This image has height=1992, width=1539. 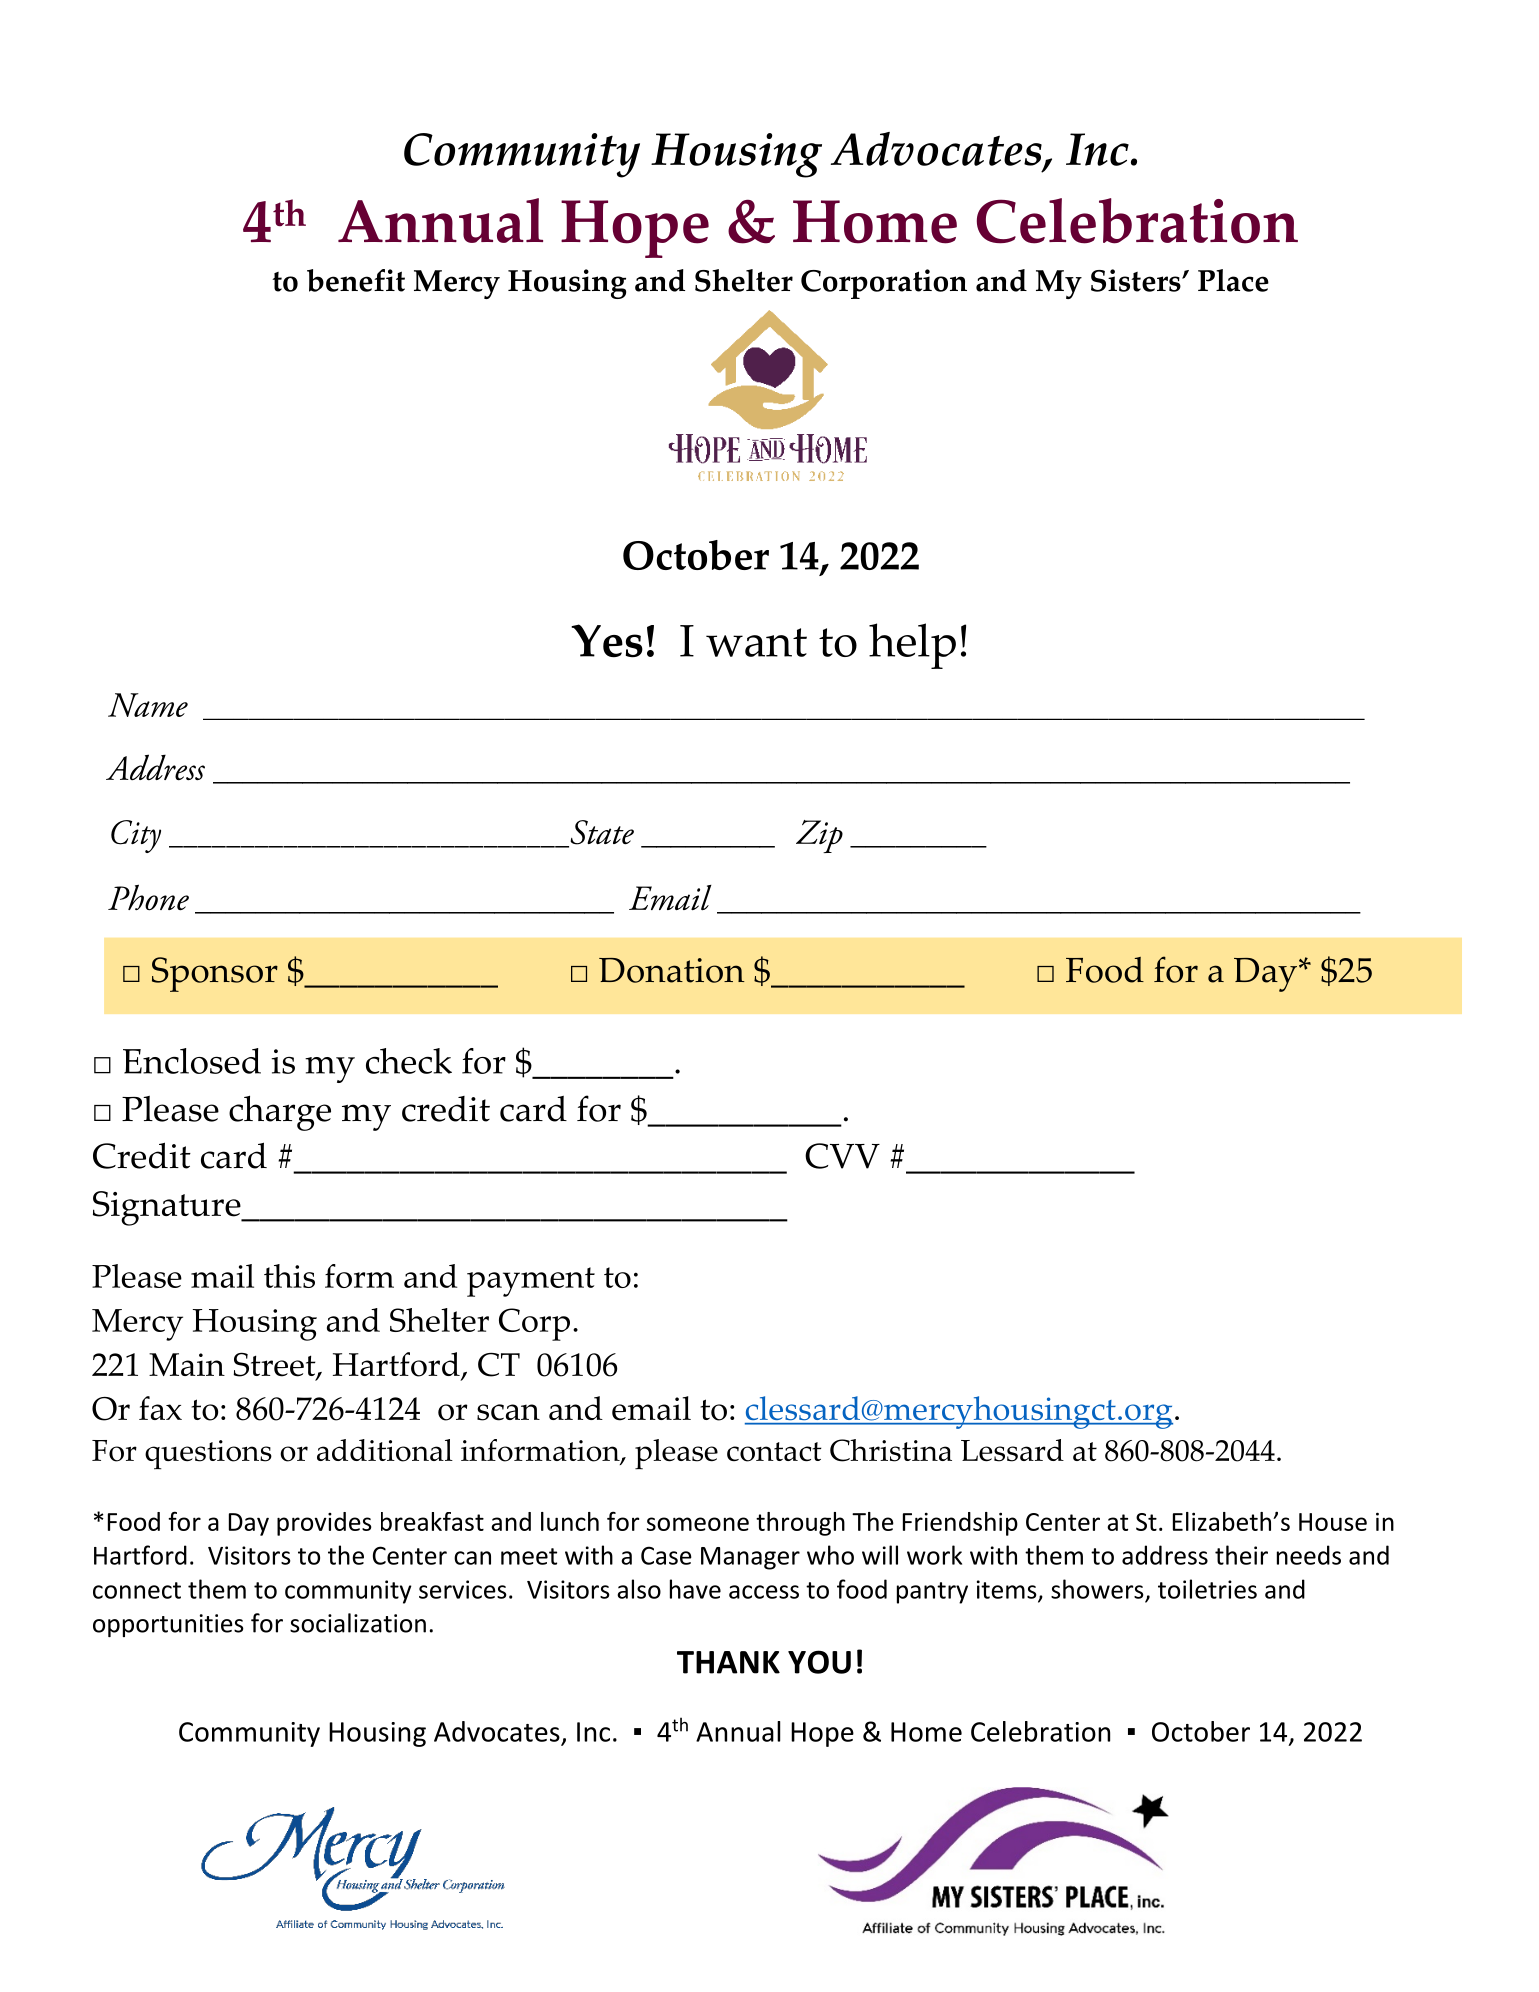 What do you see at coordinates (280, 1113) in the image?
I see `charge` at bounding box center [280, 1113].
